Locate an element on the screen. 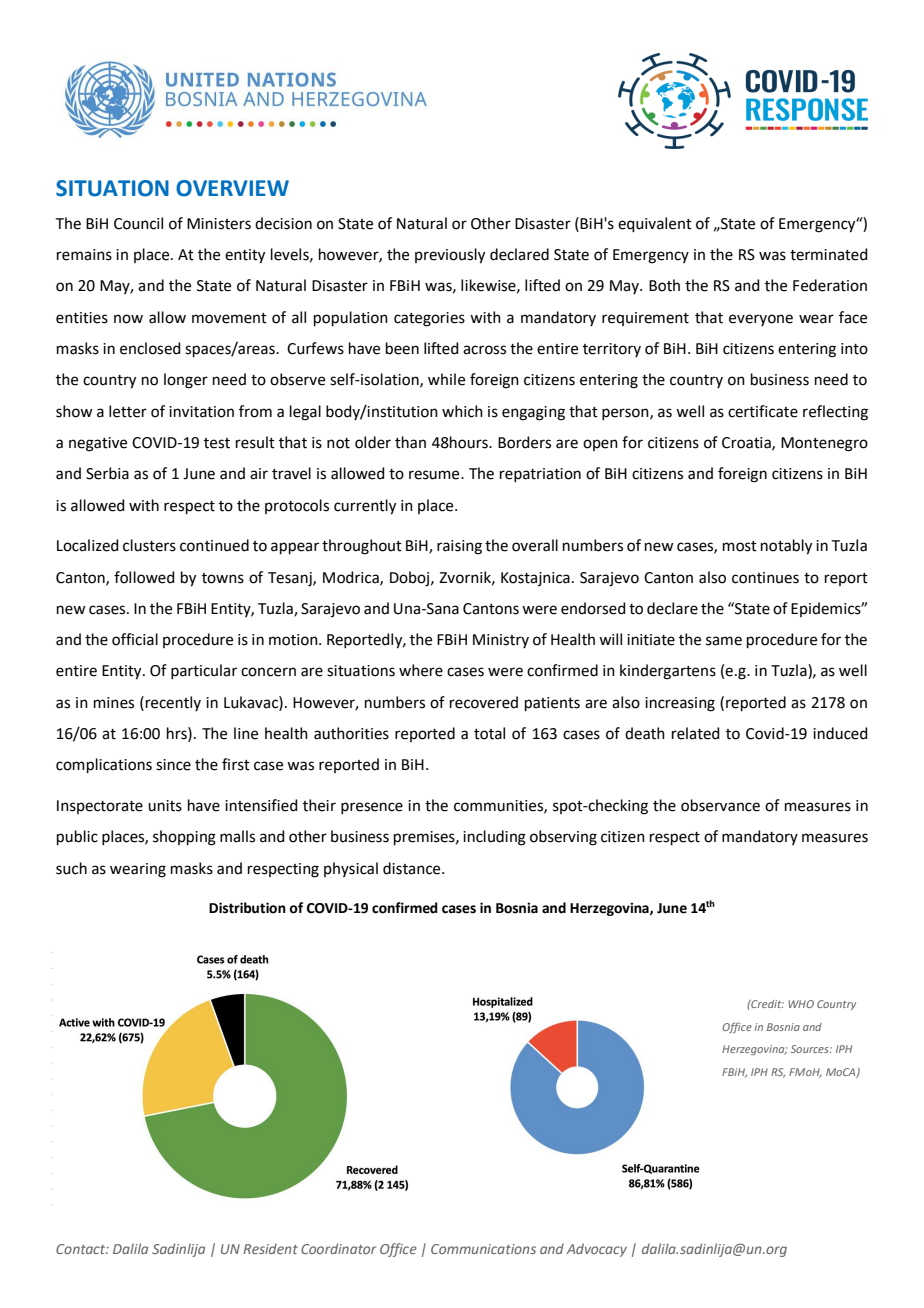  related is located at coordinates (696, 733).
